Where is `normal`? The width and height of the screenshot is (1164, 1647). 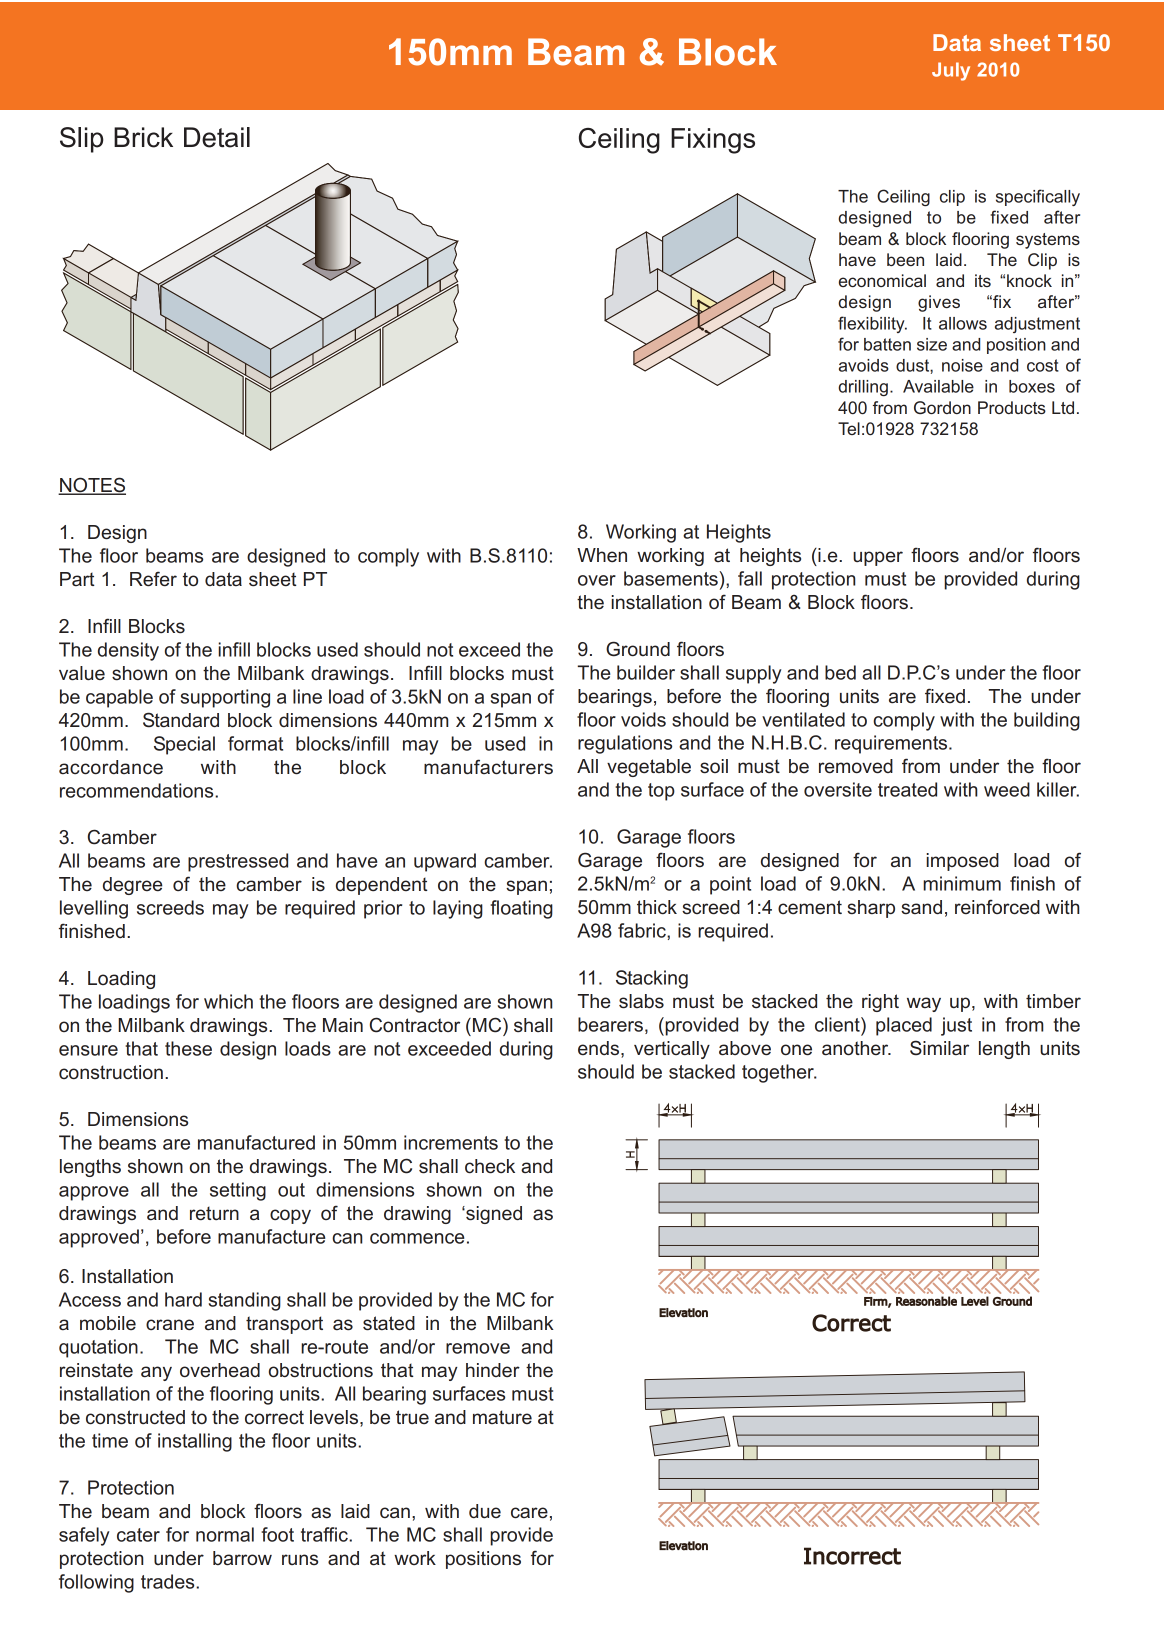 normal is located at coordinates (225, 1534).
